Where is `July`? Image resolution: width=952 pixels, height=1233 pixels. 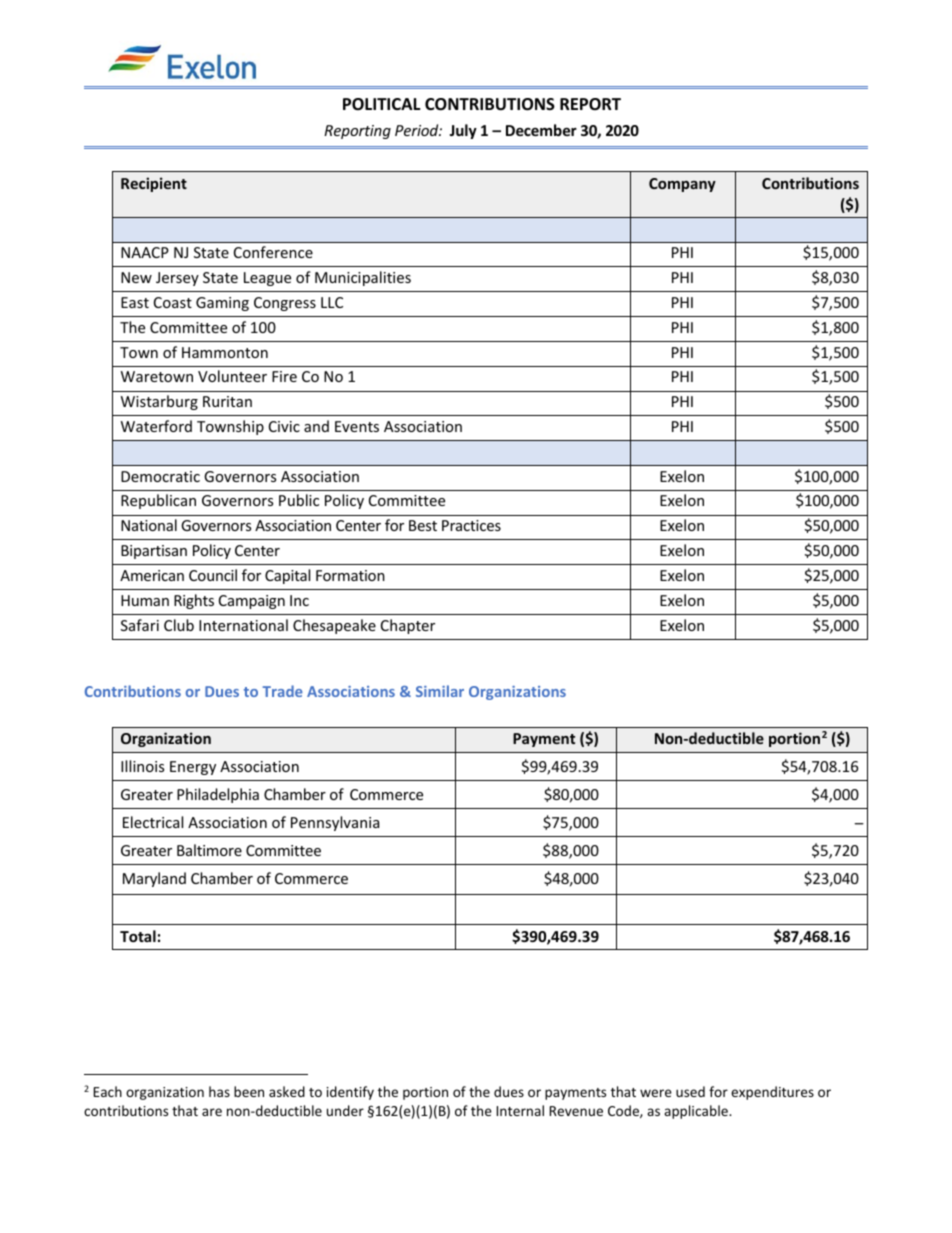
July is located at coordinates (463, 131).
